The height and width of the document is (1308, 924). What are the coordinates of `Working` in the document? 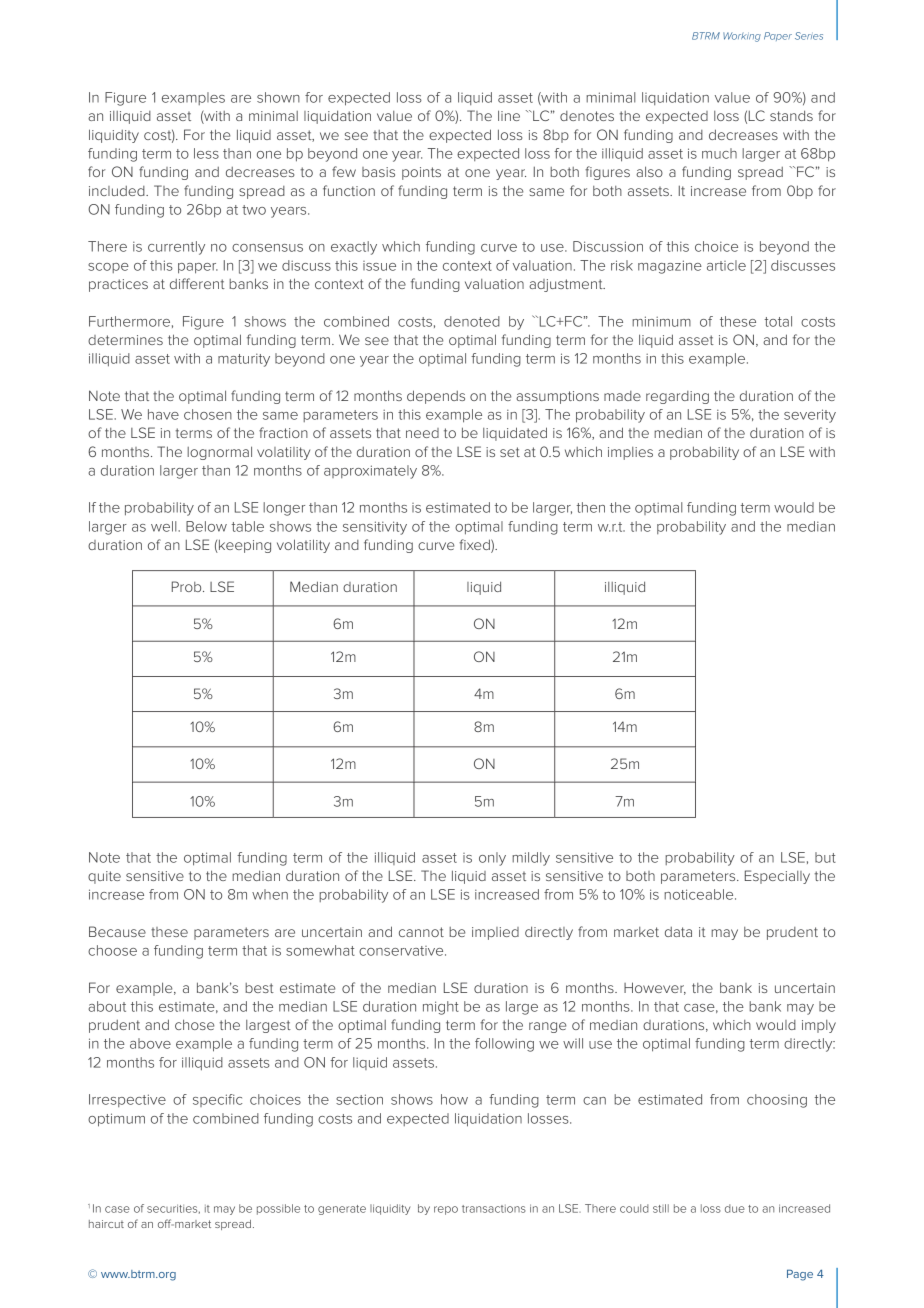 It's located at (742, 37).
